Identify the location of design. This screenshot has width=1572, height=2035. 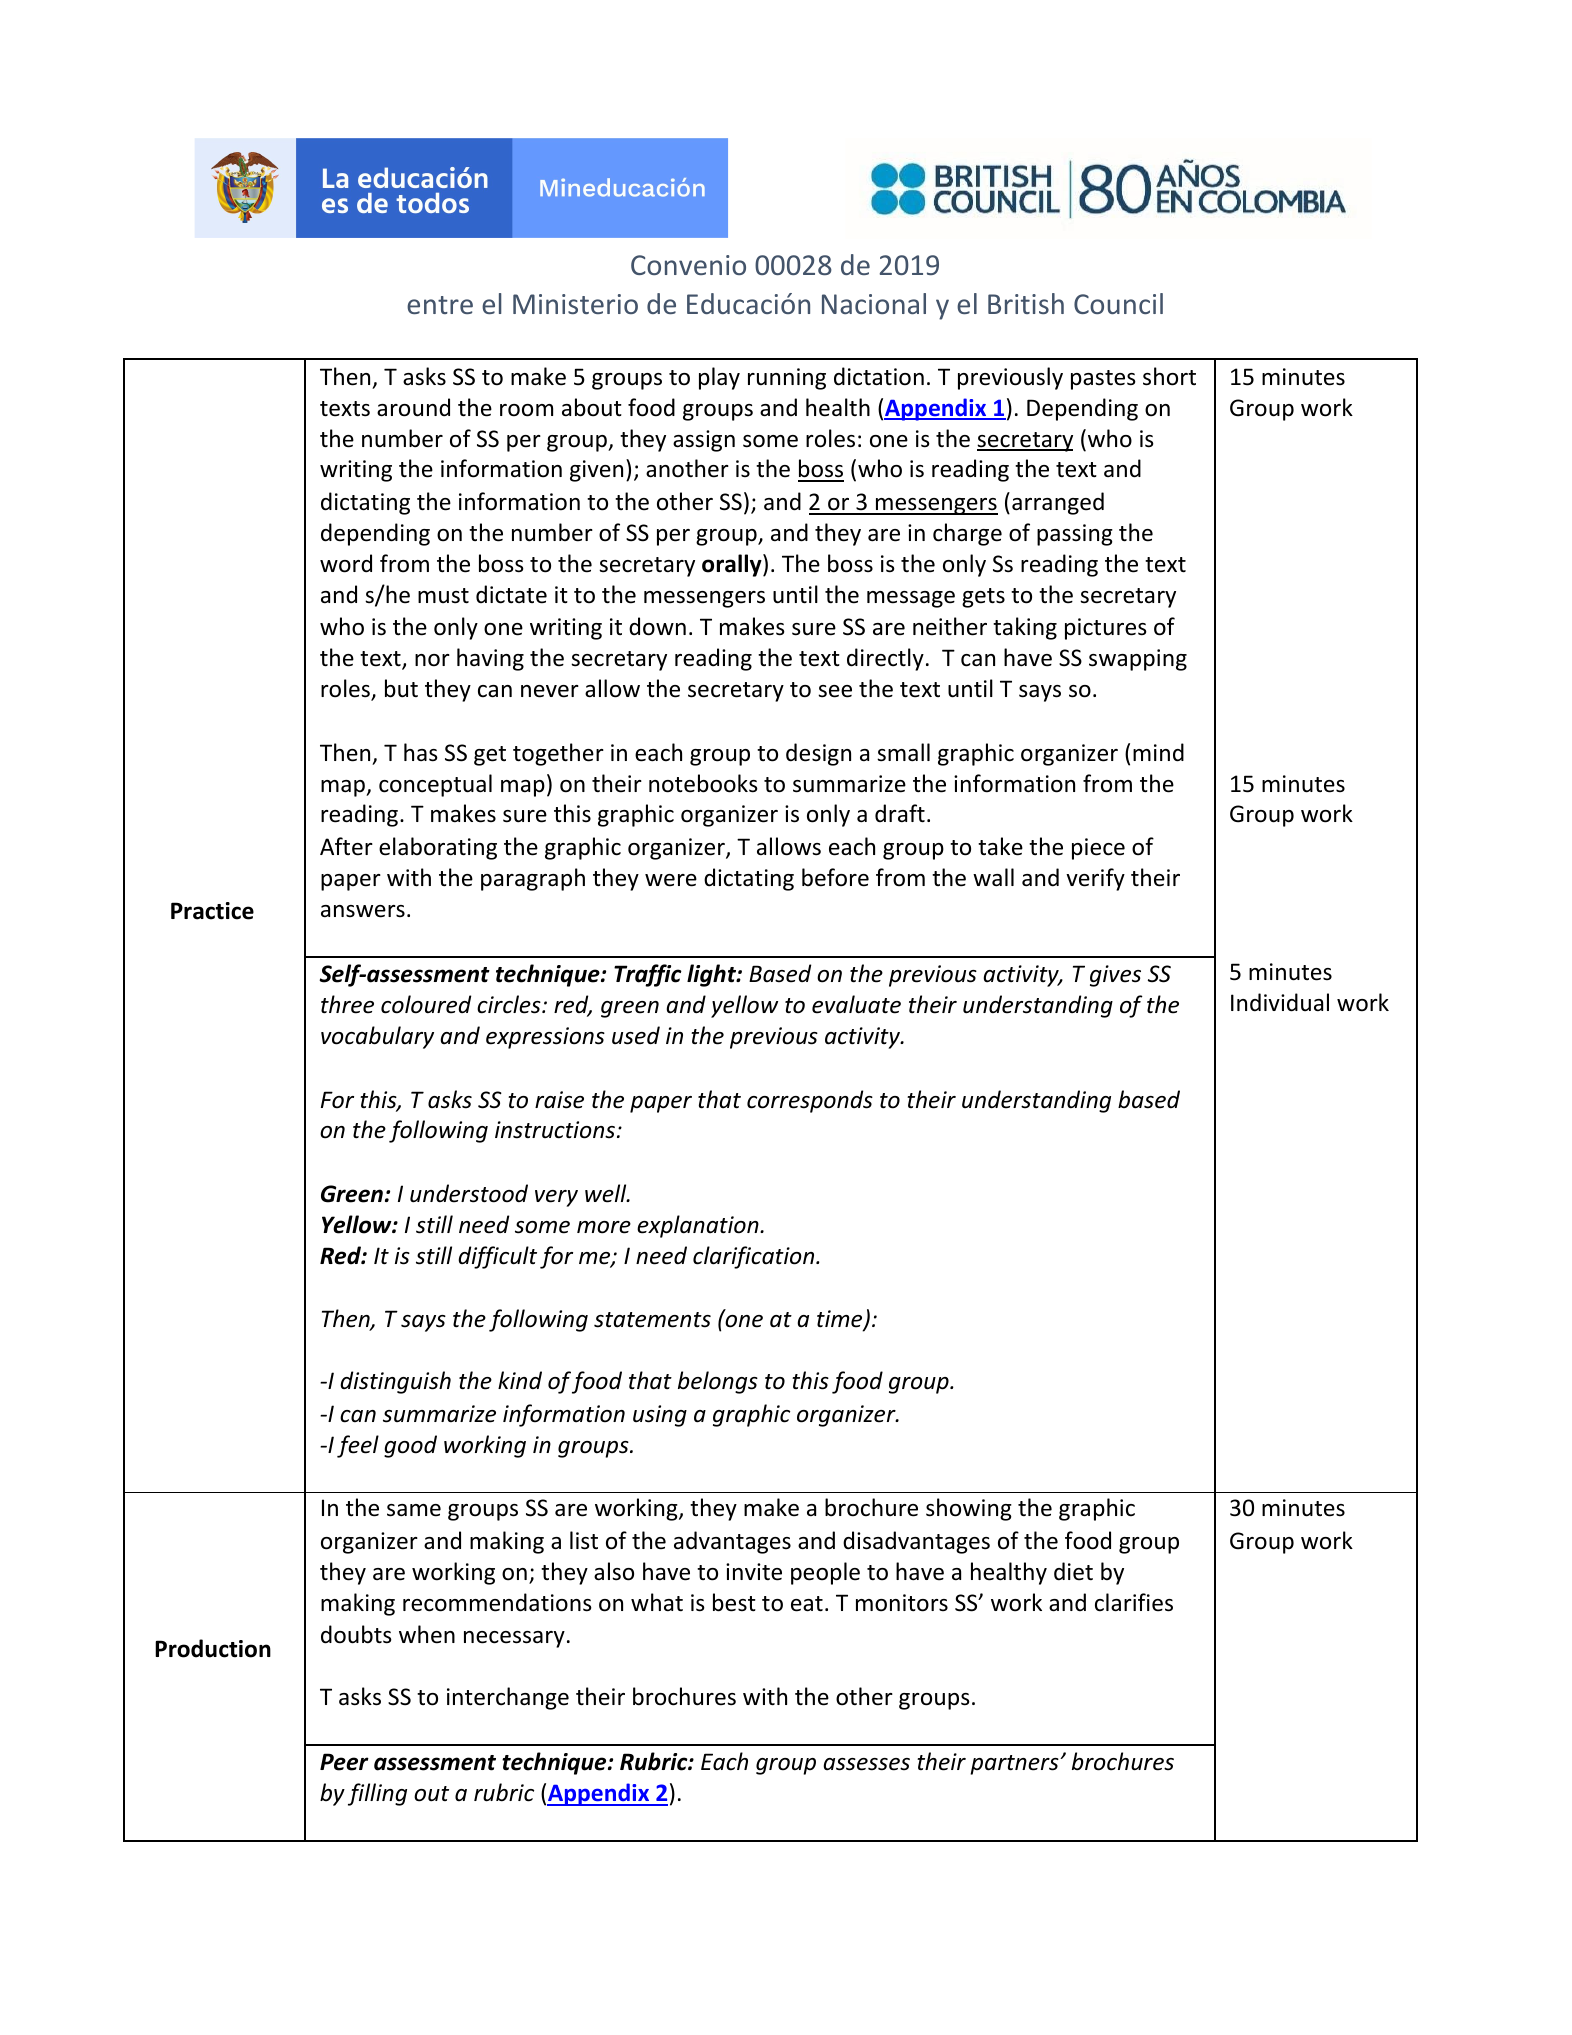
(818, 754).
